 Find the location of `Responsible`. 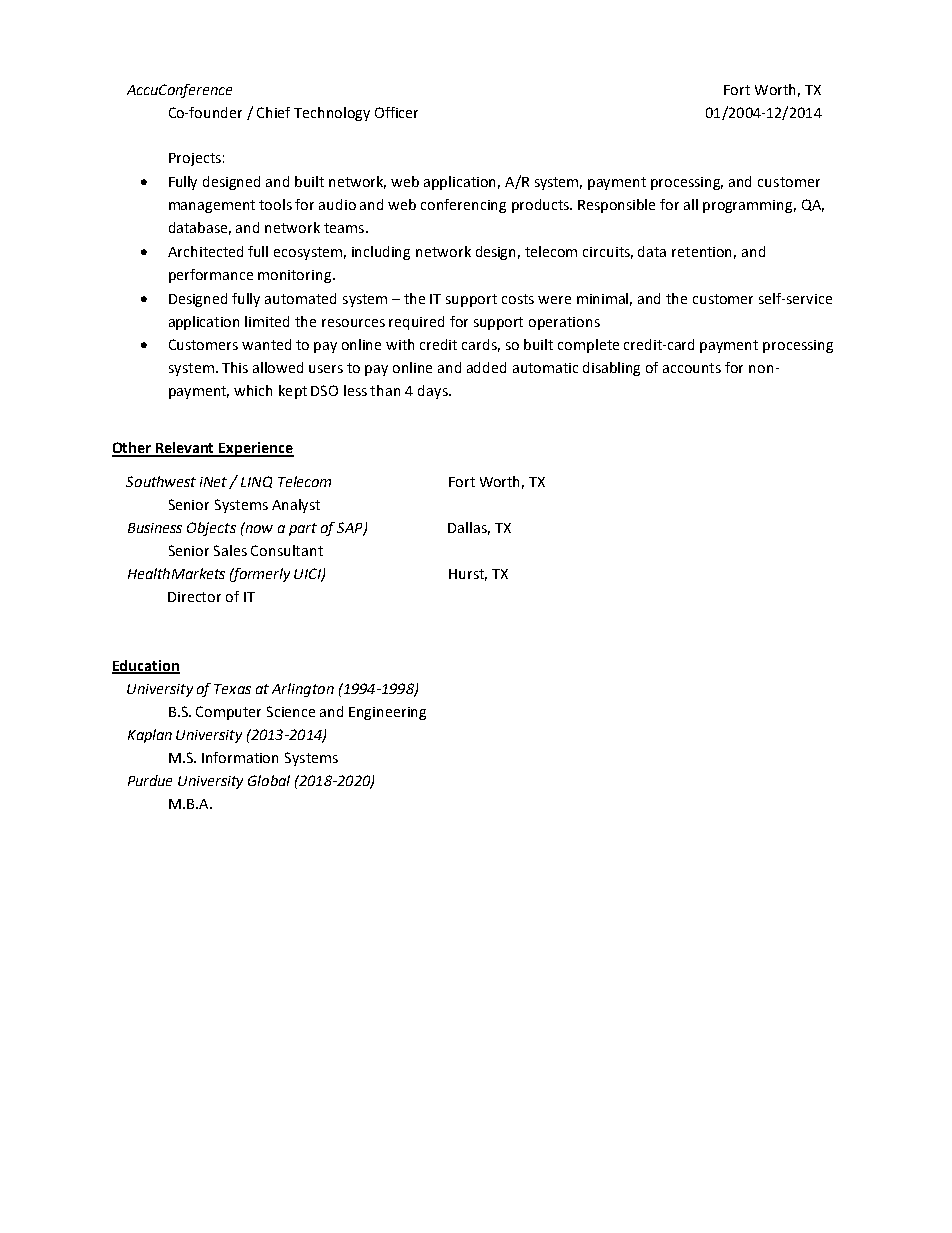

Responsible is located at coordinates (616, 206).
